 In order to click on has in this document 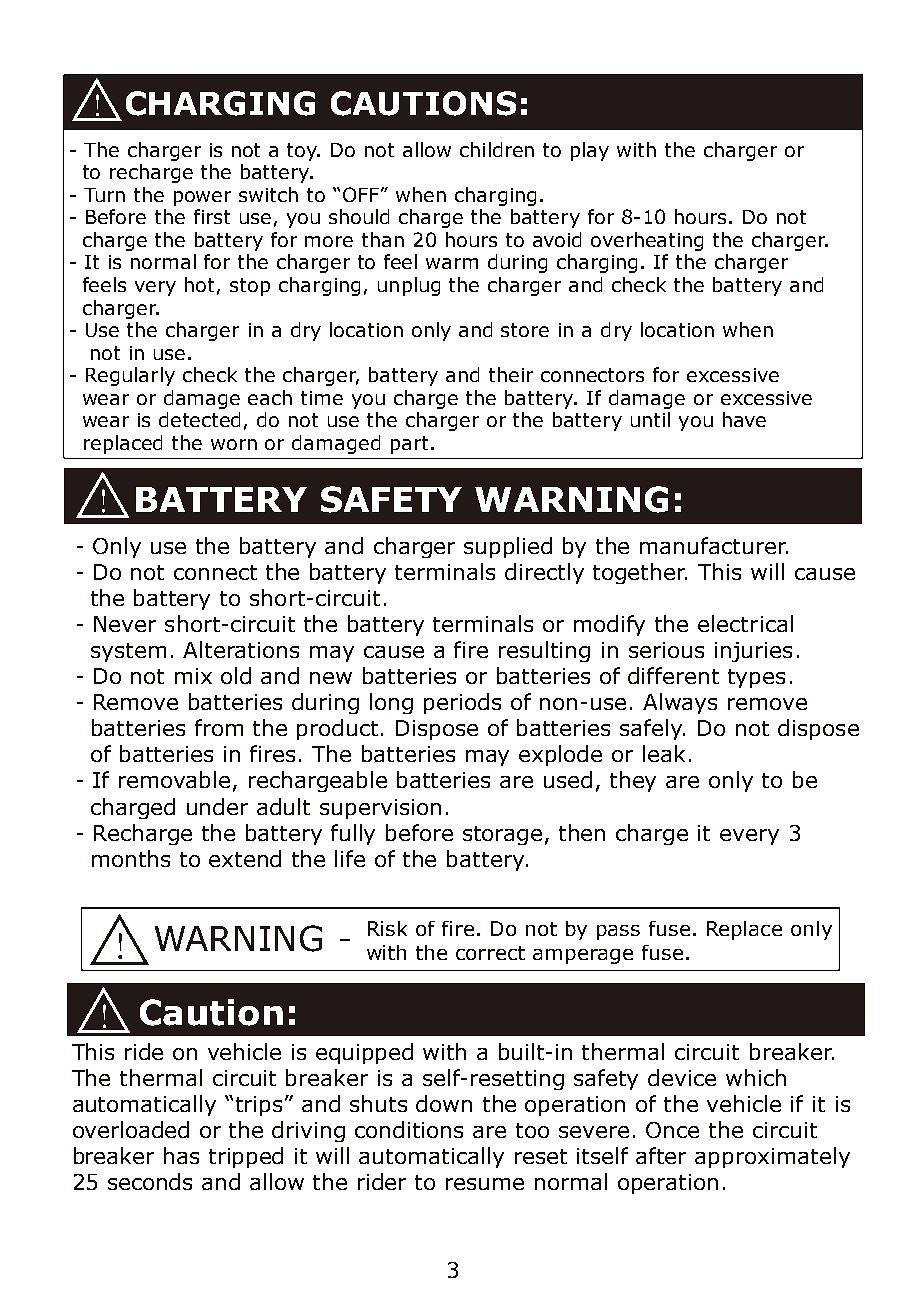, I will do `click(181, 1155)`.
